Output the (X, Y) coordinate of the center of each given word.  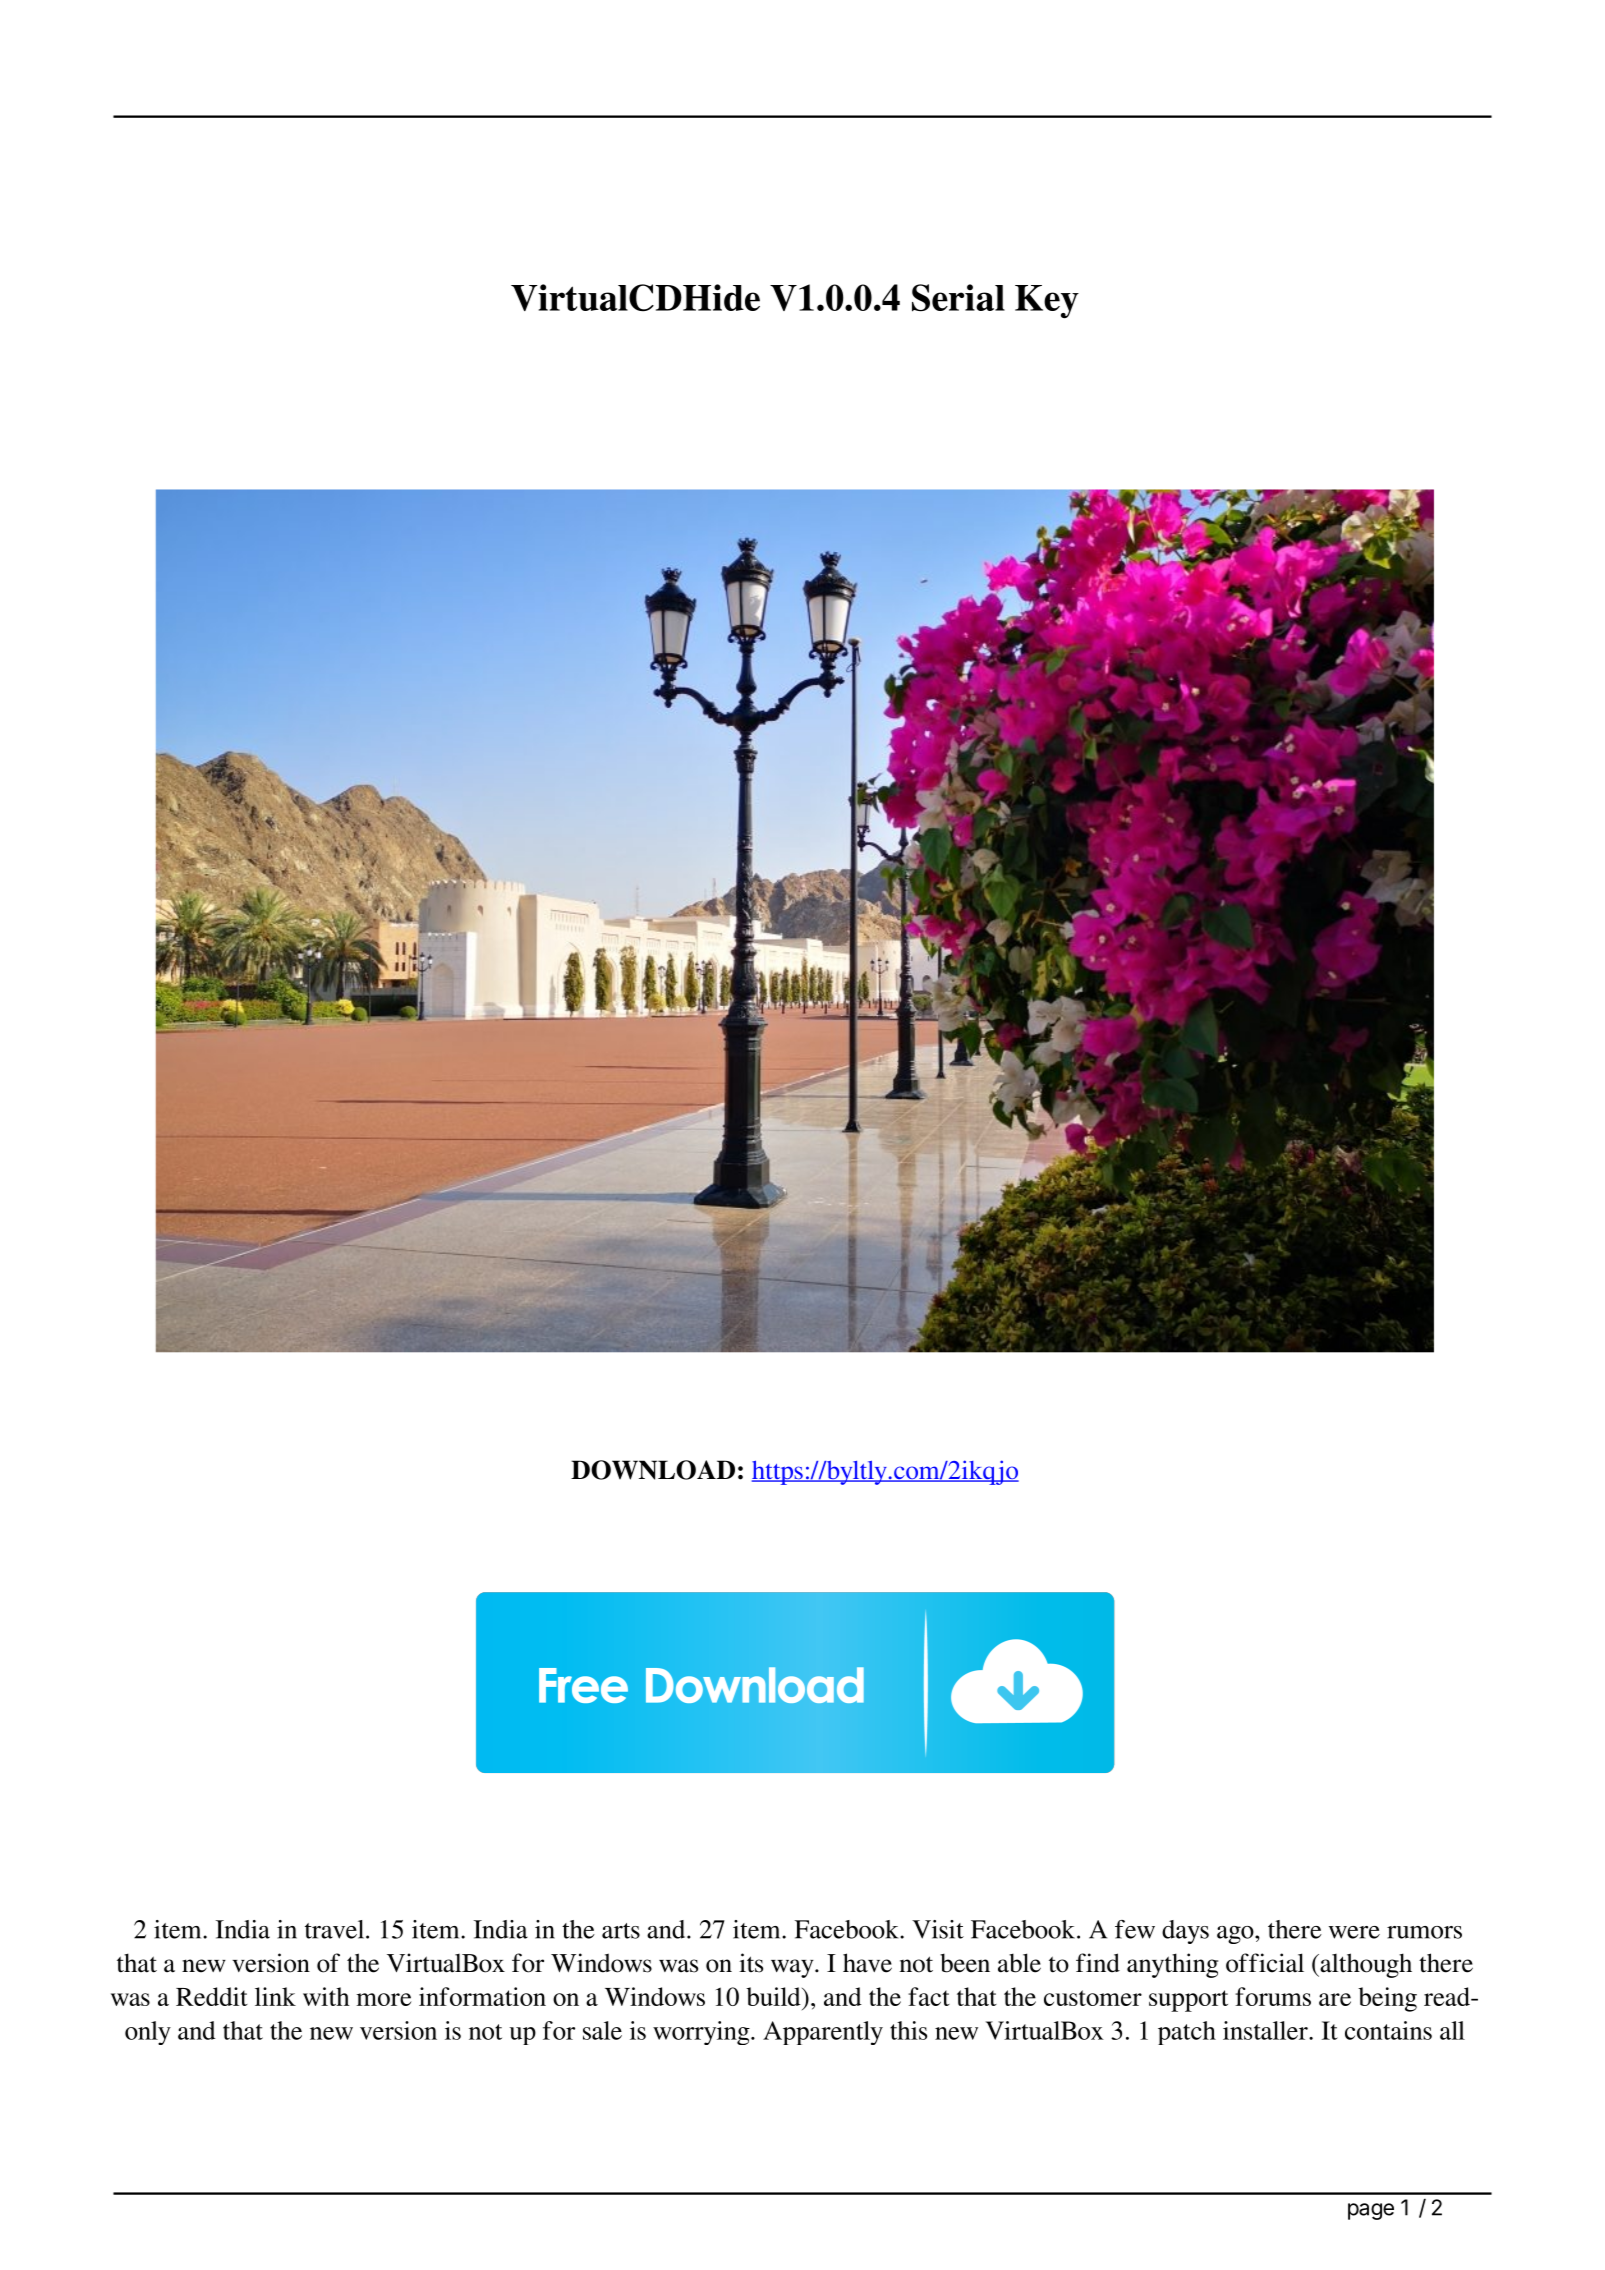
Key (1047, 302)
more (384, 1999)
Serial (958, 298)
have (867, 1963)
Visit (938, 1929)
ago (1236, 1935)
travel (336, 1929)
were (1354, 1932)
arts (621, 1931)
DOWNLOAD (653, 1470)
